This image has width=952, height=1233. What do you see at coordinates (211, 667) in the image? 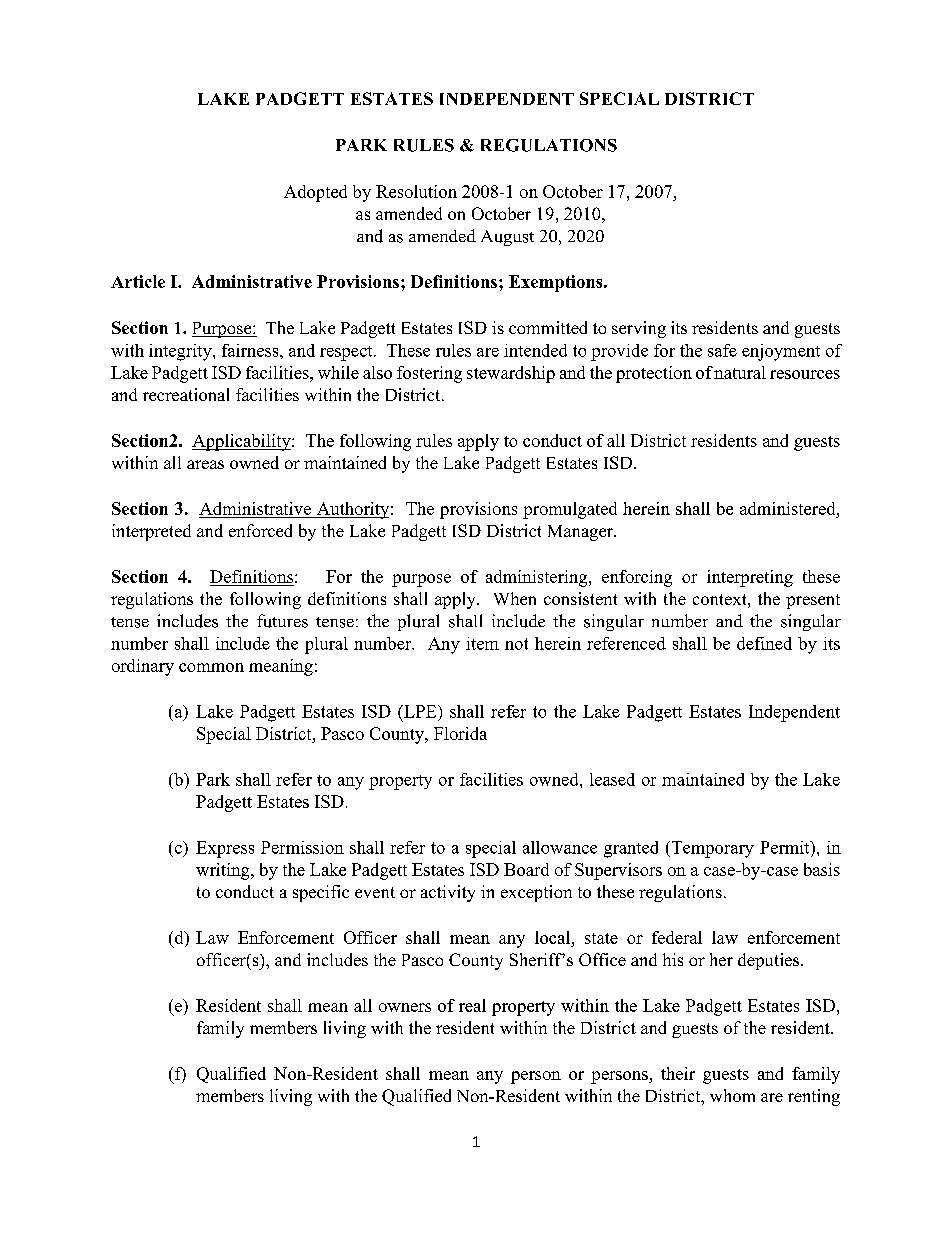
I see `common` at bounding box center [211, 667].
